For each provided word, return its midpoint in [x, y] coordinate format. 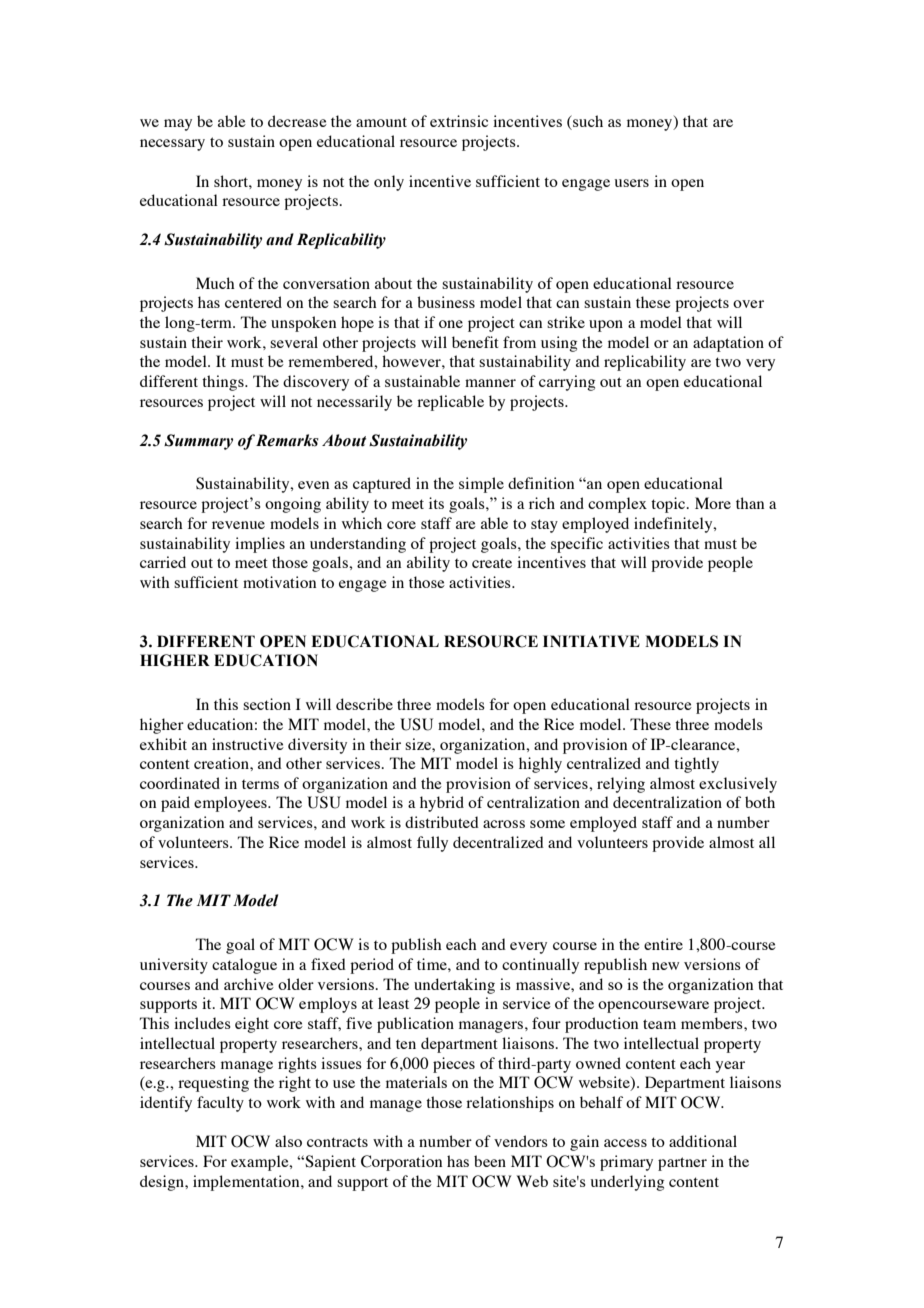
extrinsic [459, 121]
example [261, 1163]
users [632, 183]
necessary [172, 145]
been [490, 1161]
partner [682, 1164]
